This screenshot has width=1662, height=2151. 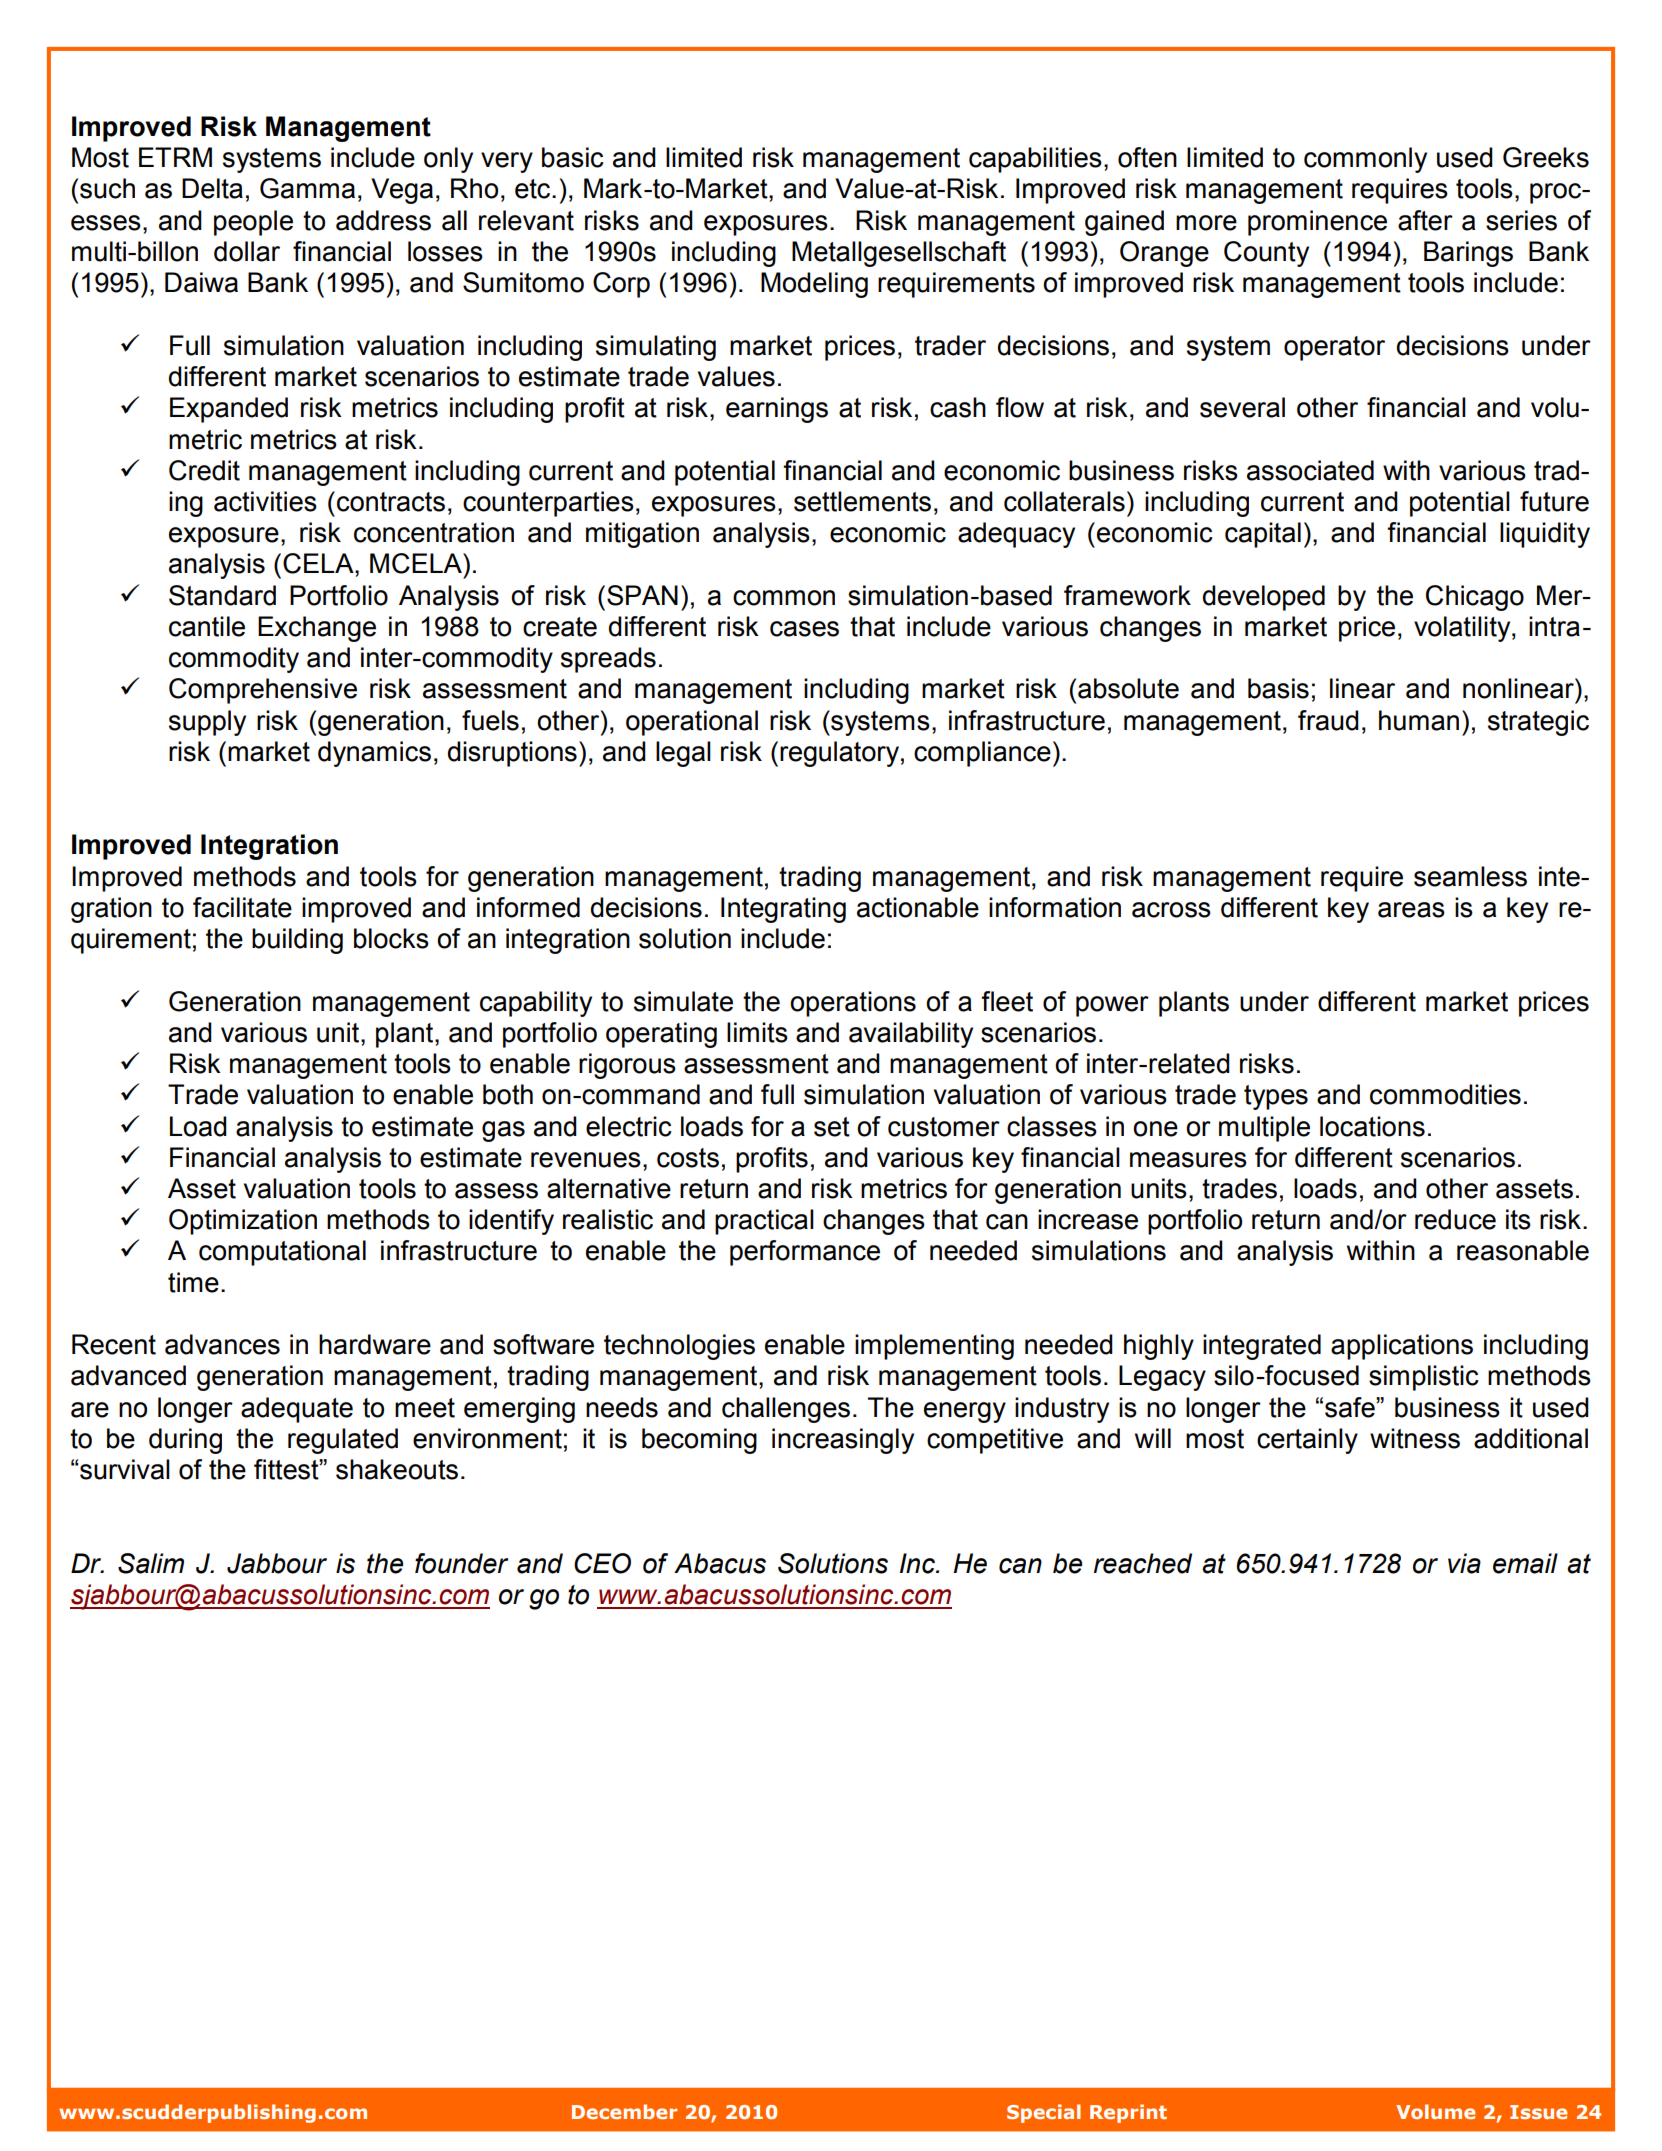 What do you see at coordinates (1419, 720) in the screenshot?
I see `human` at bounding box center [1419, 720].
